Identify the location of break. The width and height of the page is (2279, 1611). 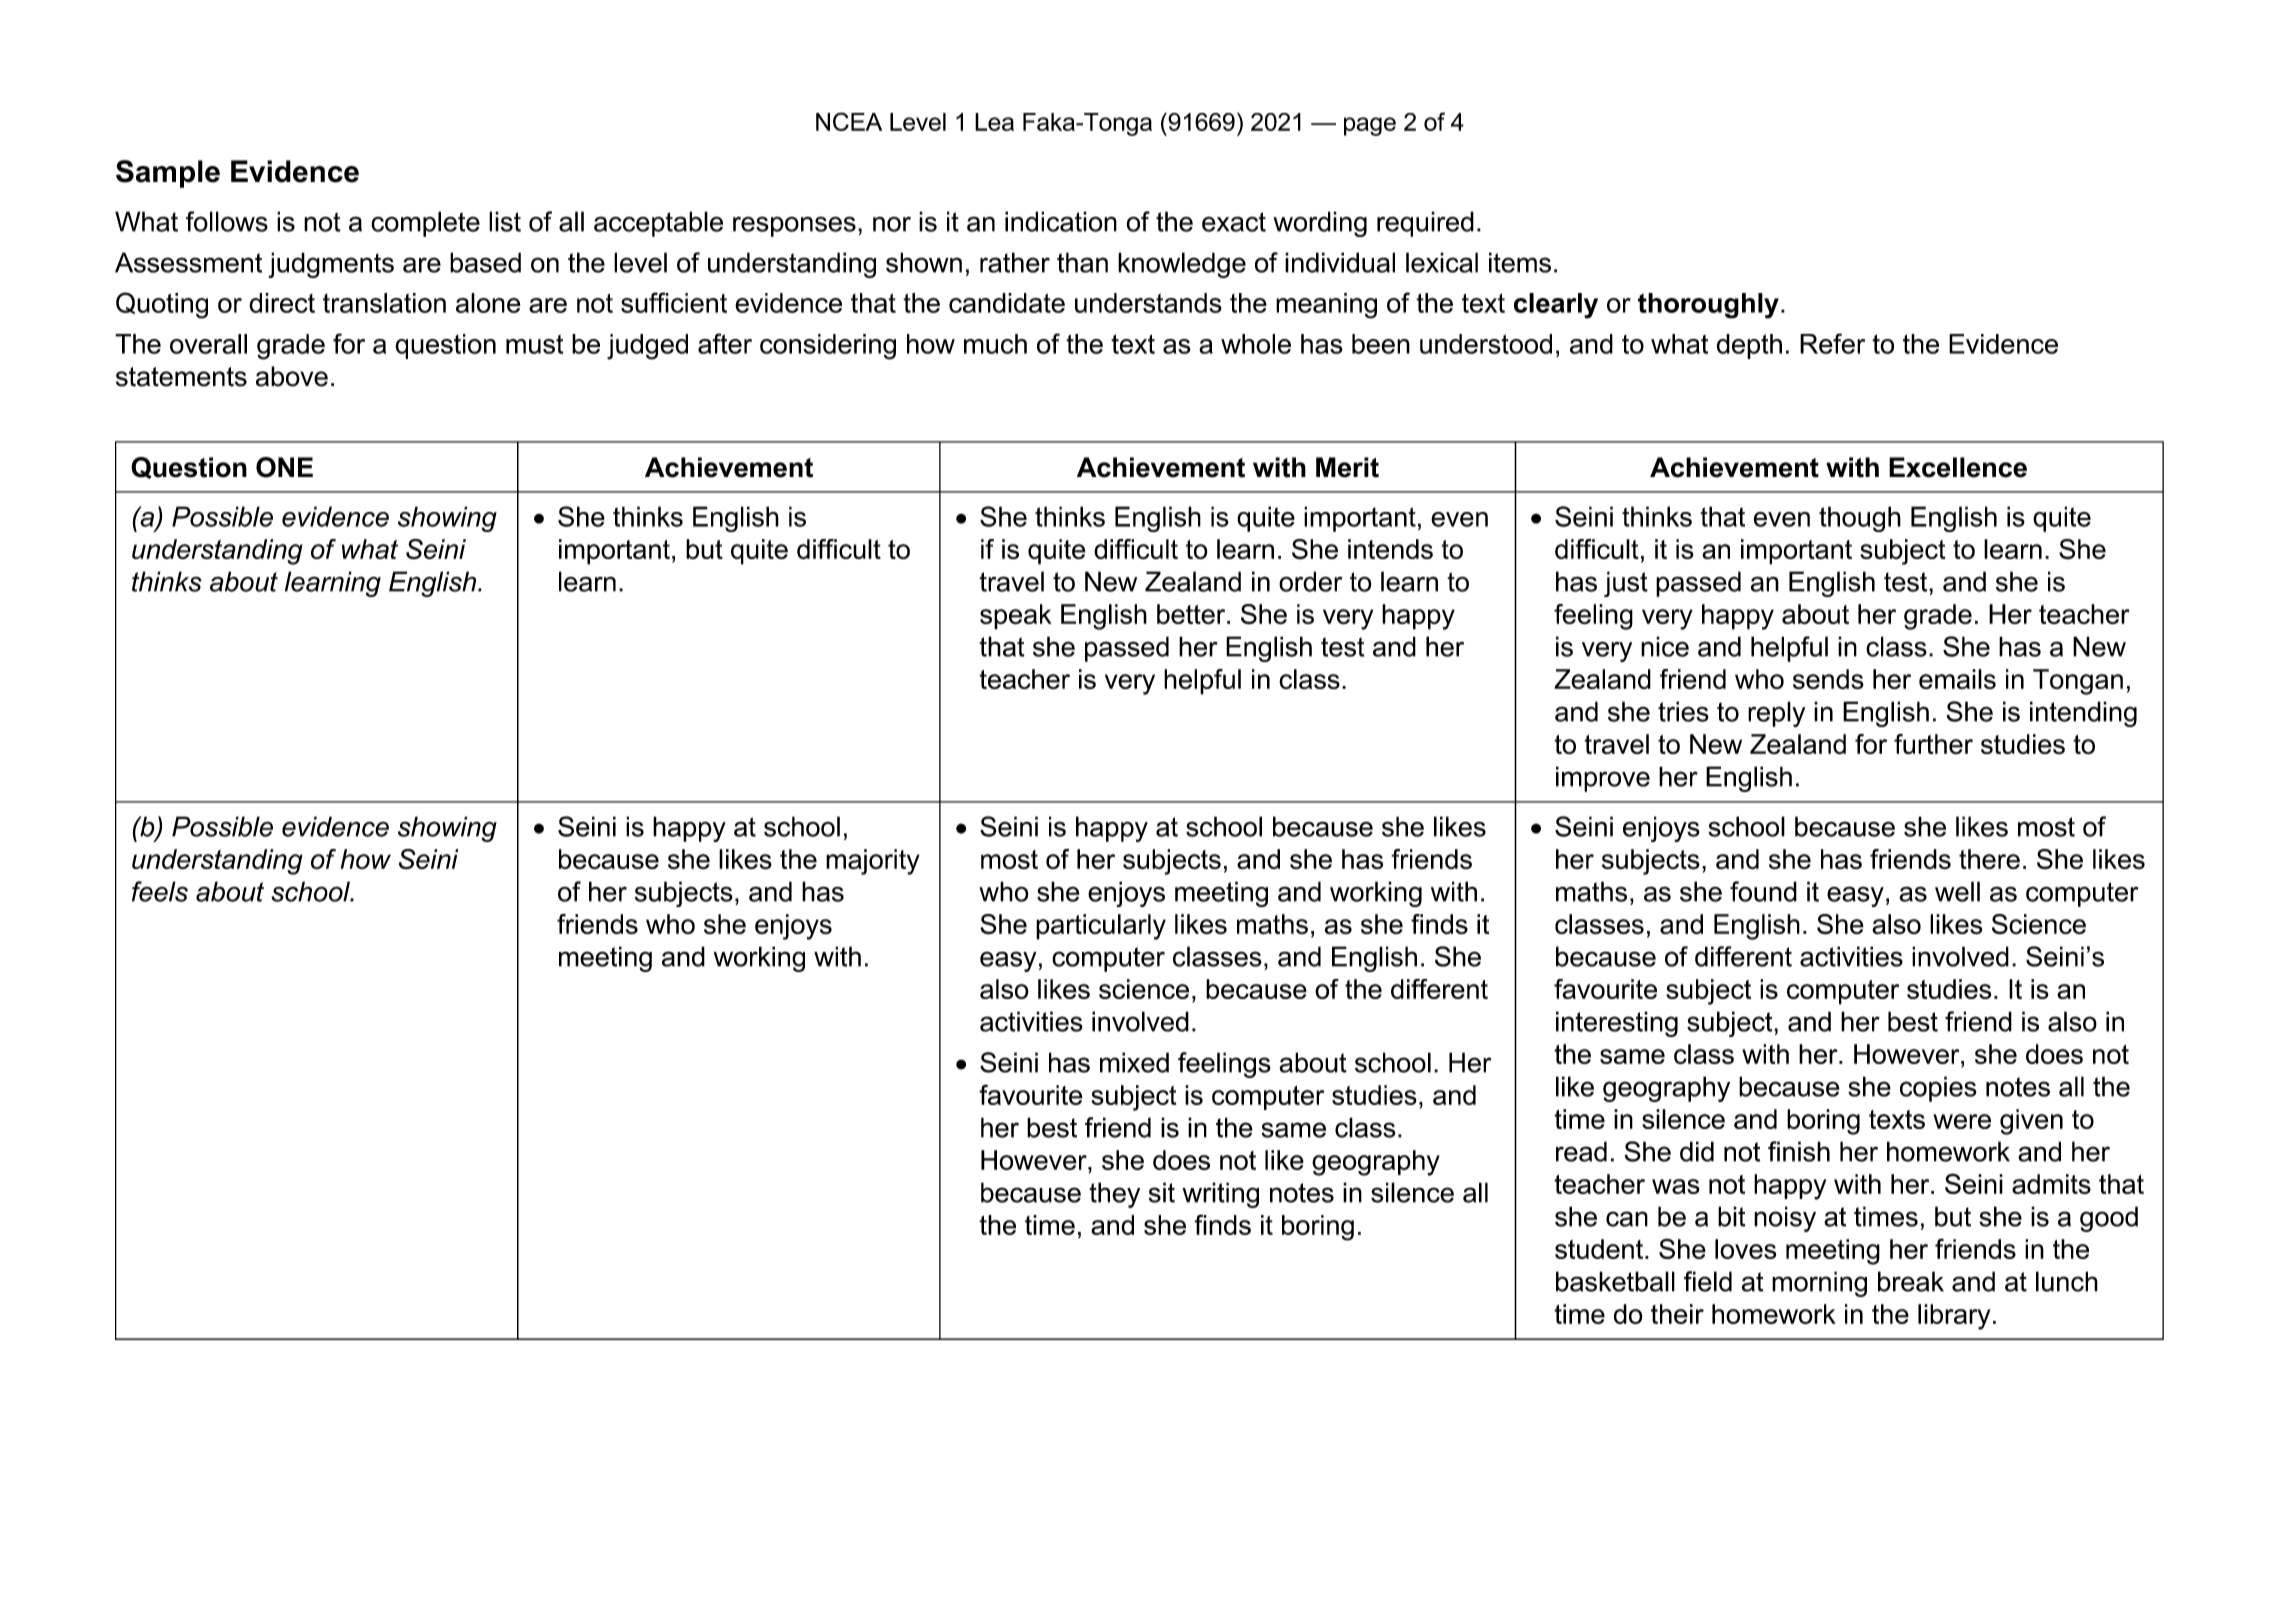
(1911, 1281).
